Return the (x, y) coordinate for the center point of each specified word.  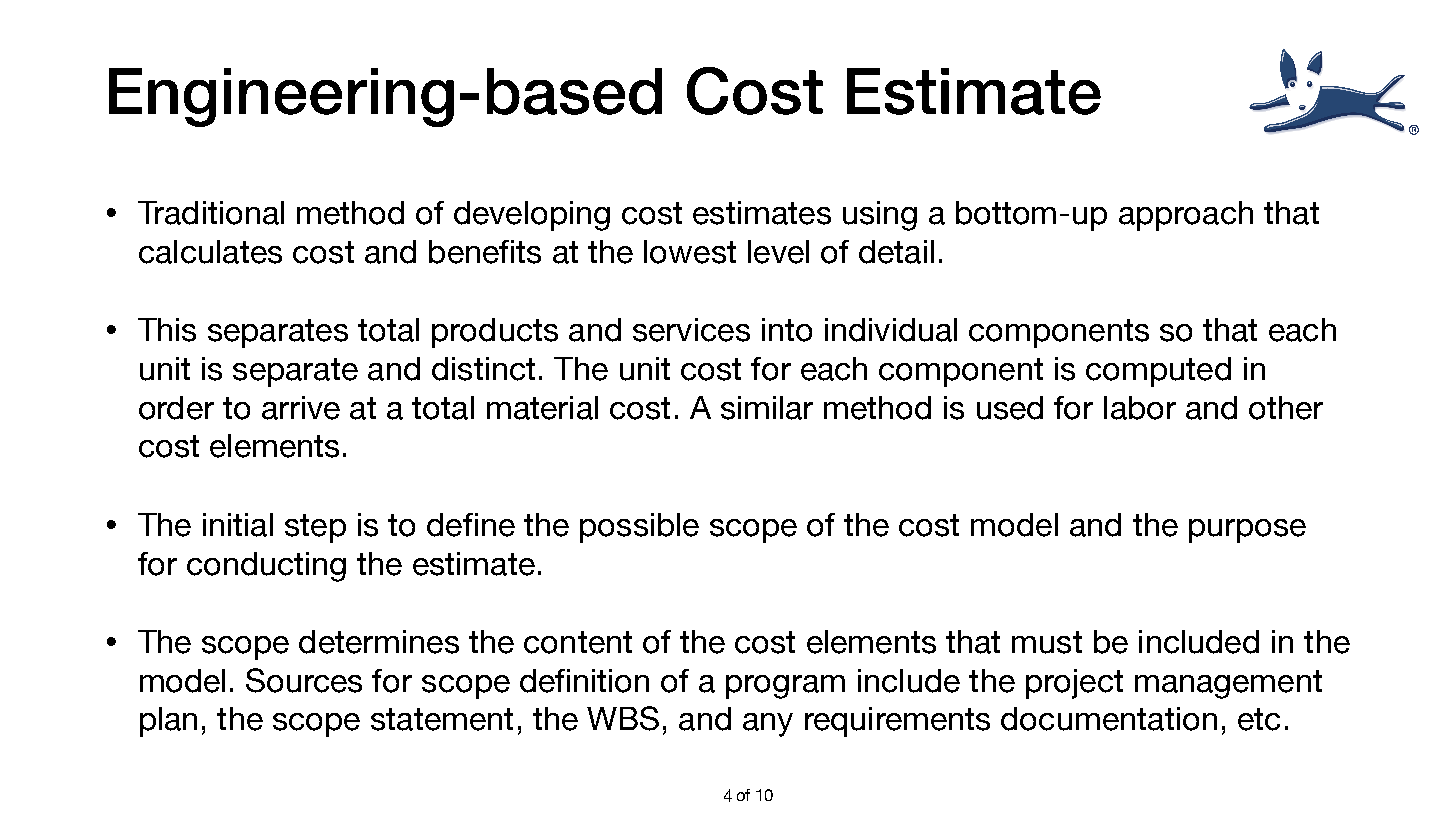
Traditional (211, 213)
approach (1186, 216)
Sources (304, 680)
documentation (1109, 719)
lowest (690, 252)
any (768, 725)
